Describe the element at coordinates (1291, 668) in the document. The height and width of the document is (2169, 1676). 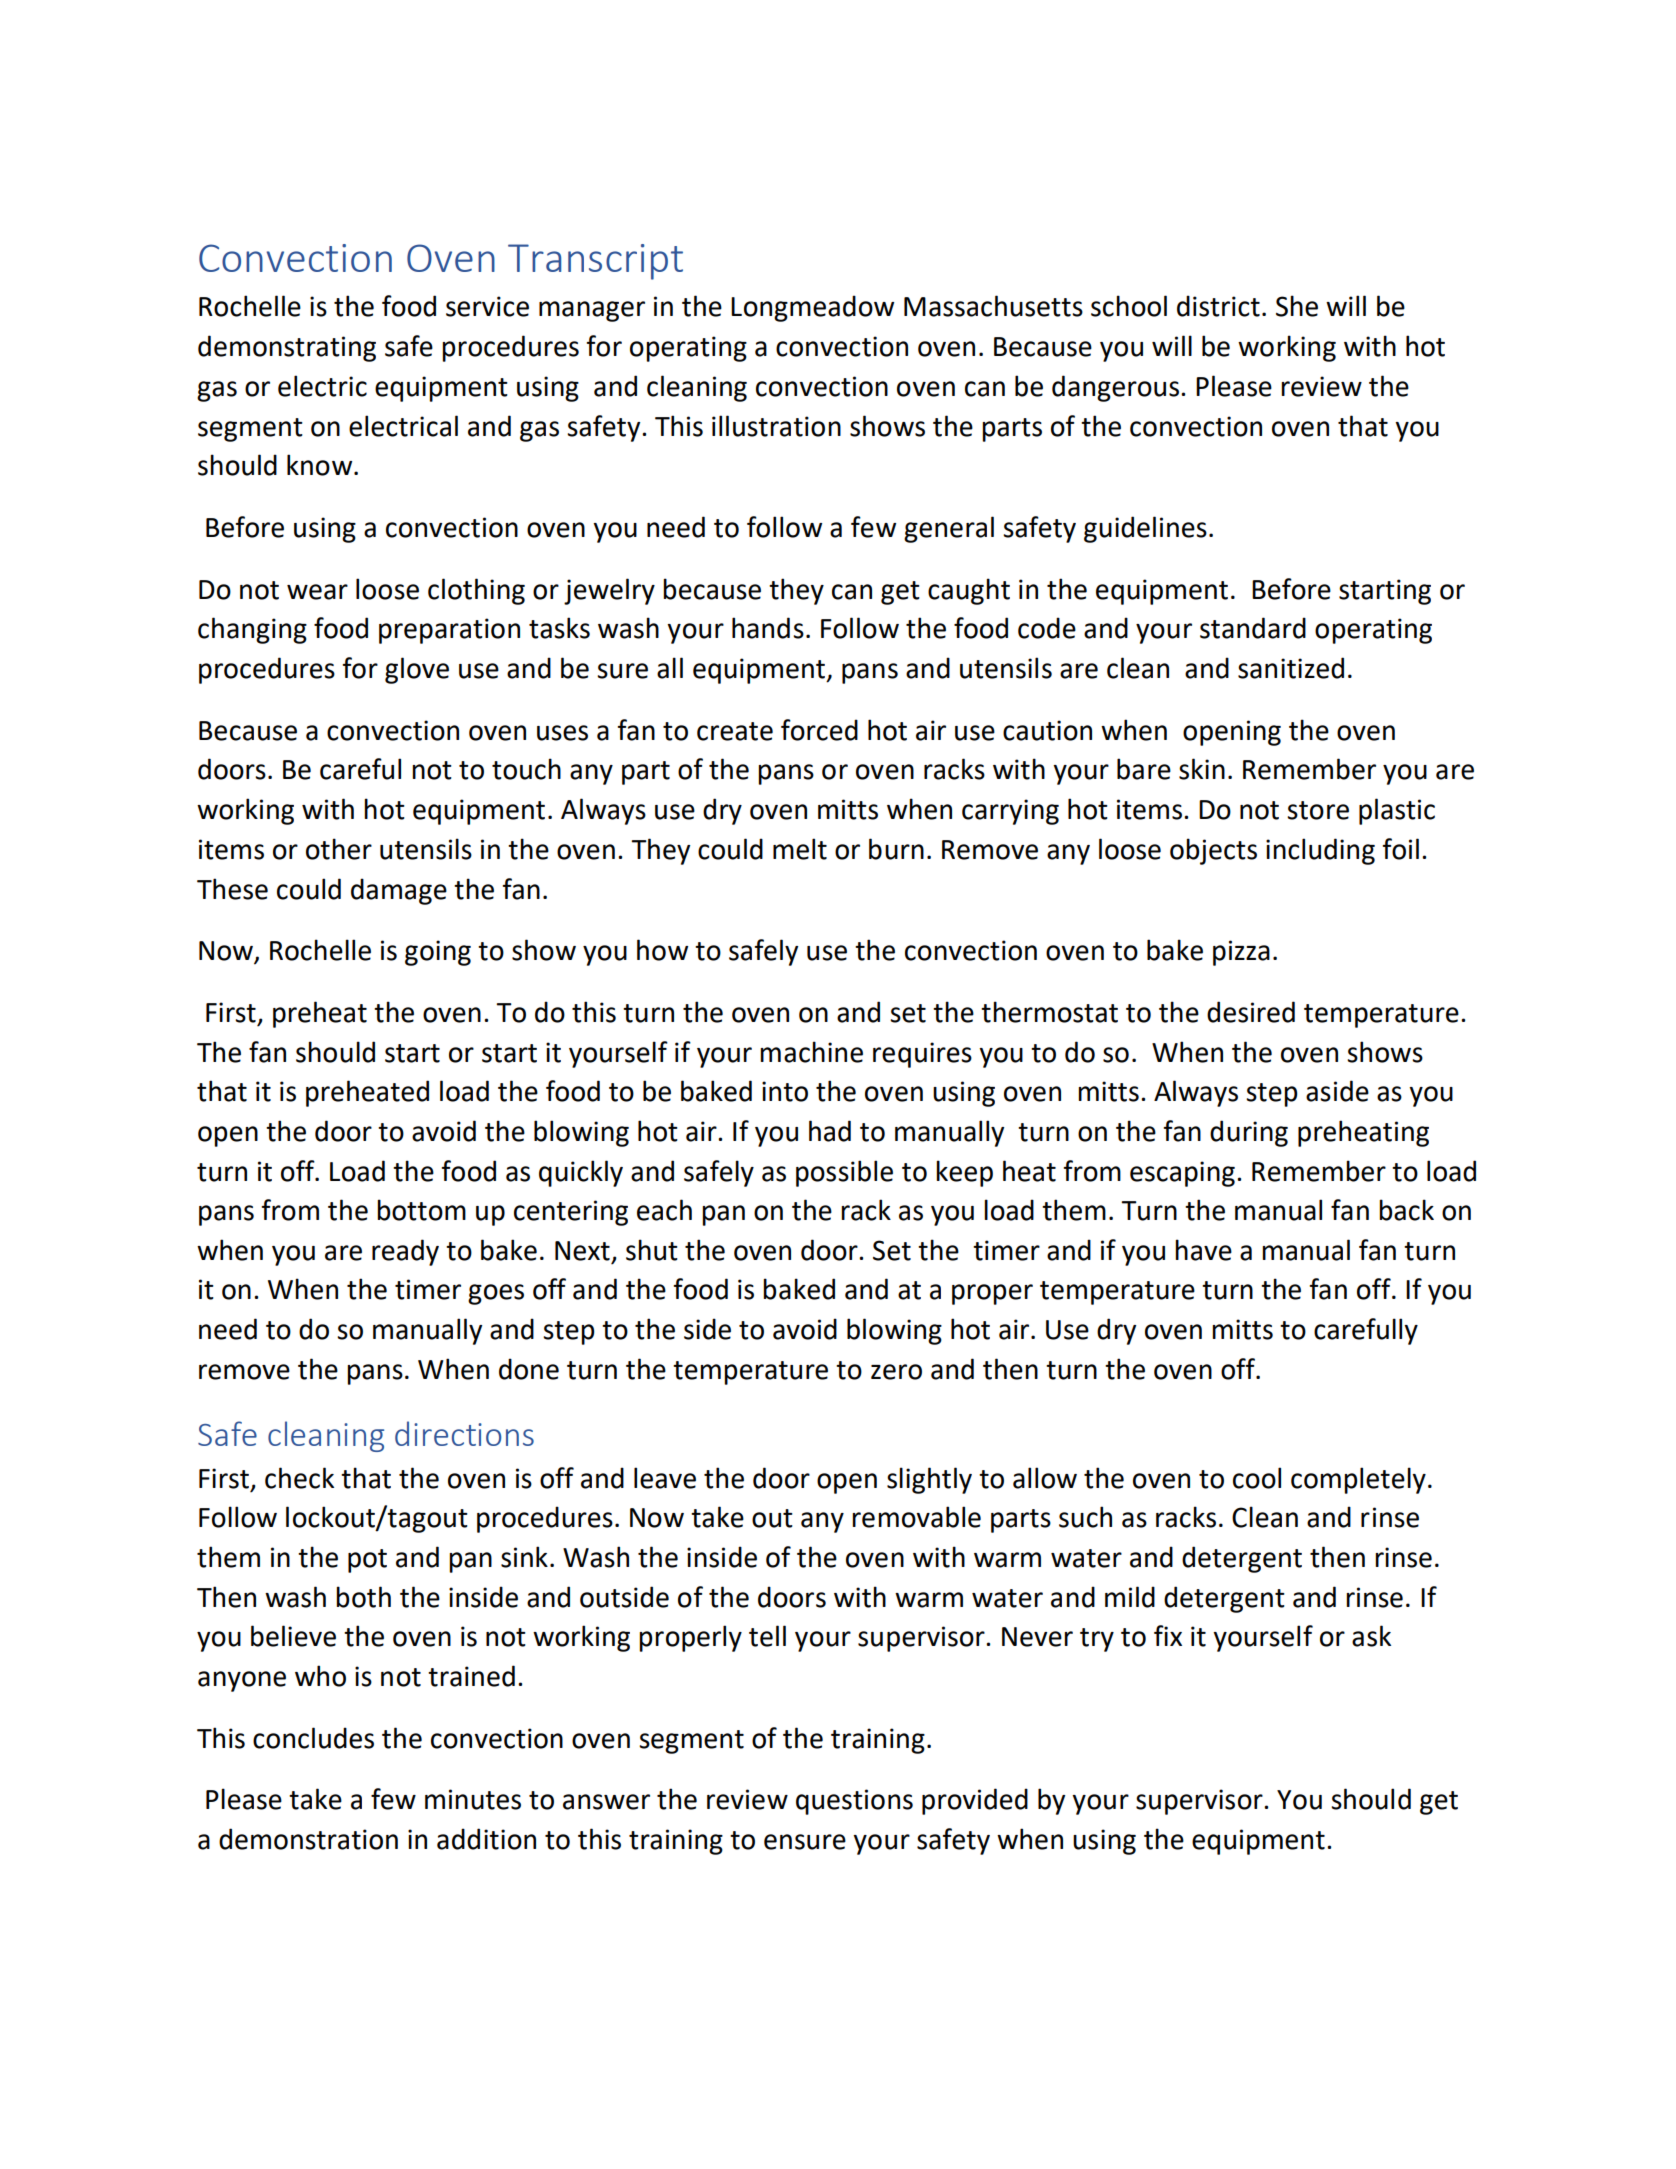
I see `sanitized` at that location.
